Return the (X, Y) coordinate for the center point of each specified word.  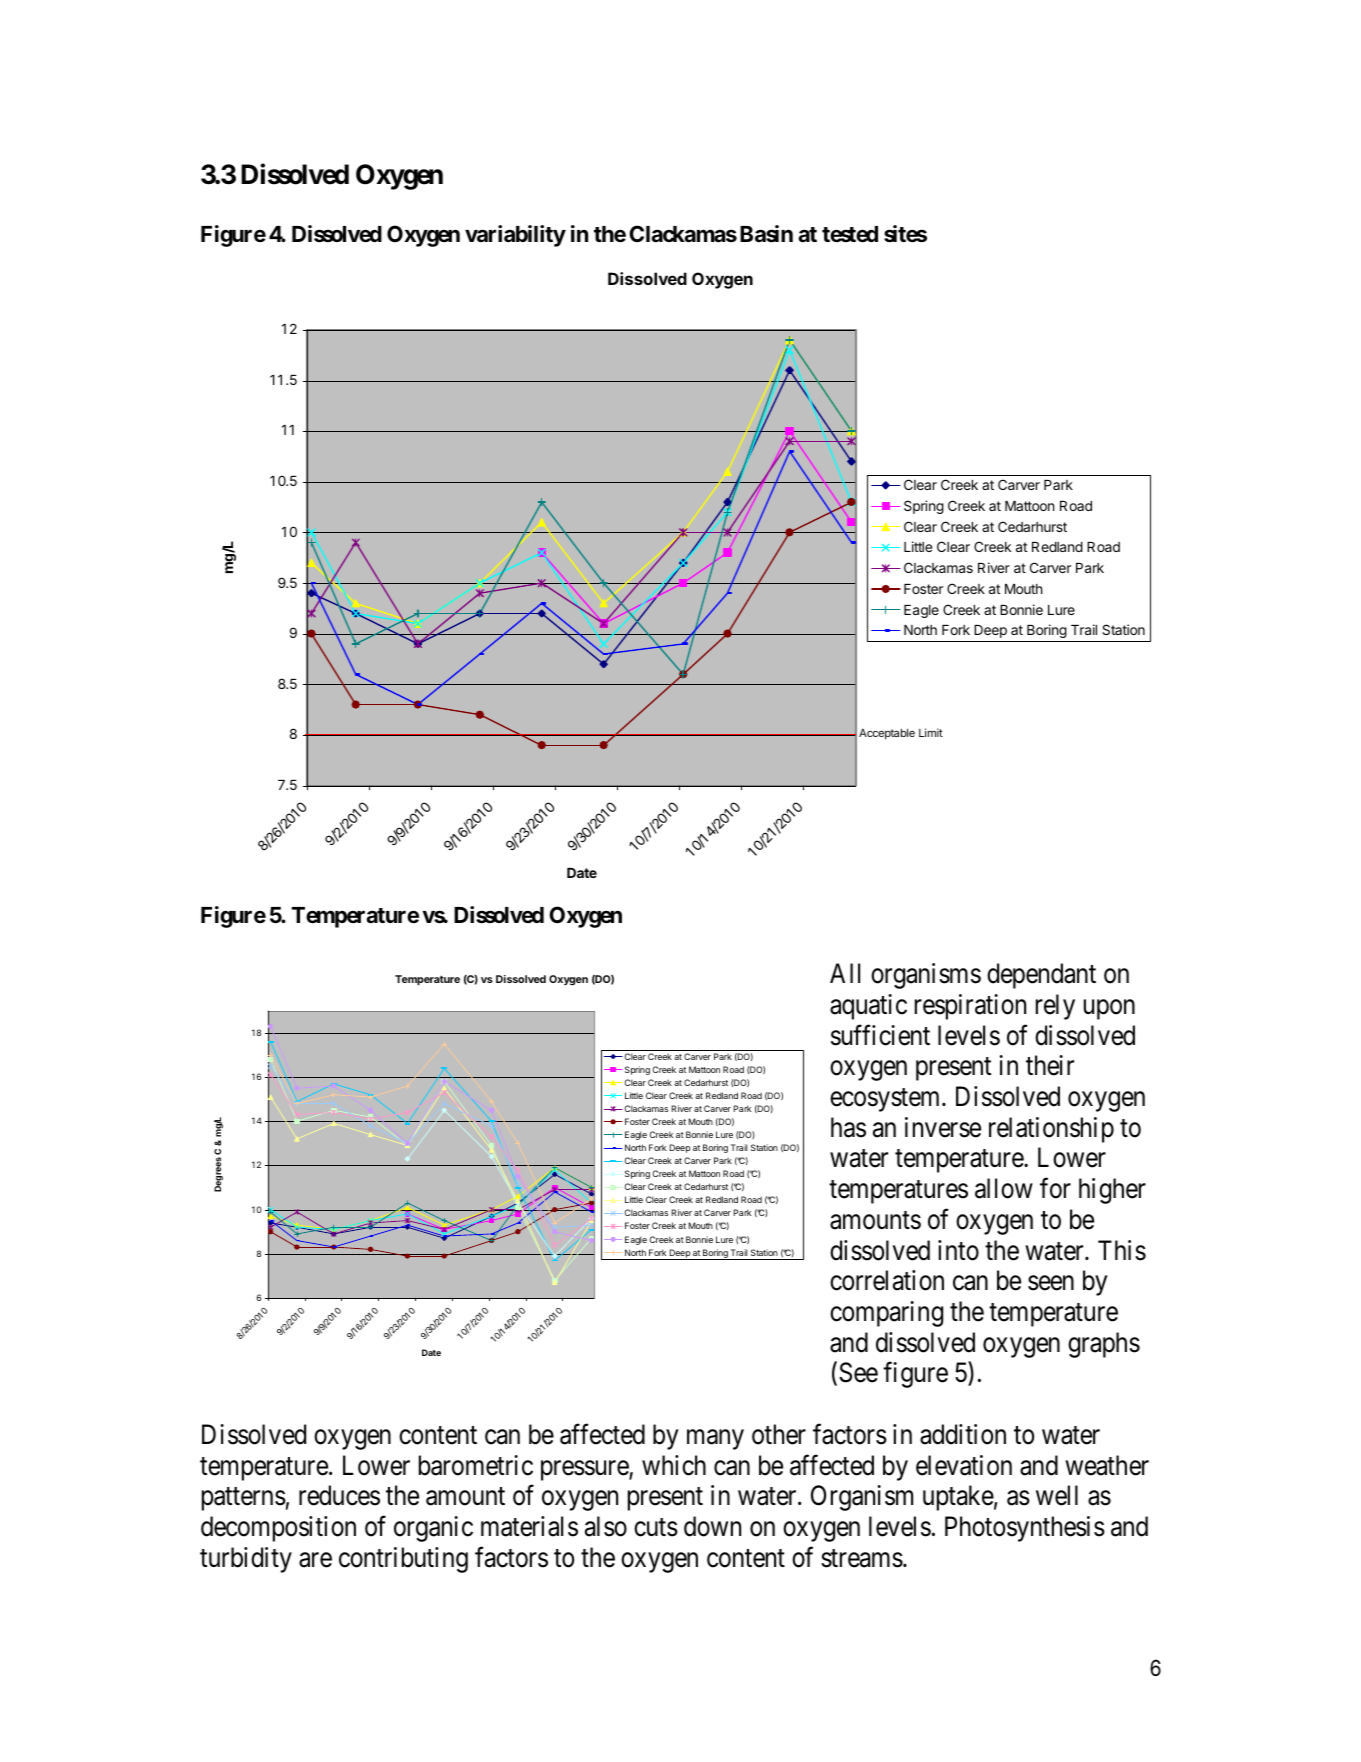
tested (850, 234)
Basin (766, 234)
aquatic (868, 1007)
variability (515, 236)
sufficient (880, 1035)
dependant (1041, 976)
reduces (339, 1495)
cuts (656, 1527)
